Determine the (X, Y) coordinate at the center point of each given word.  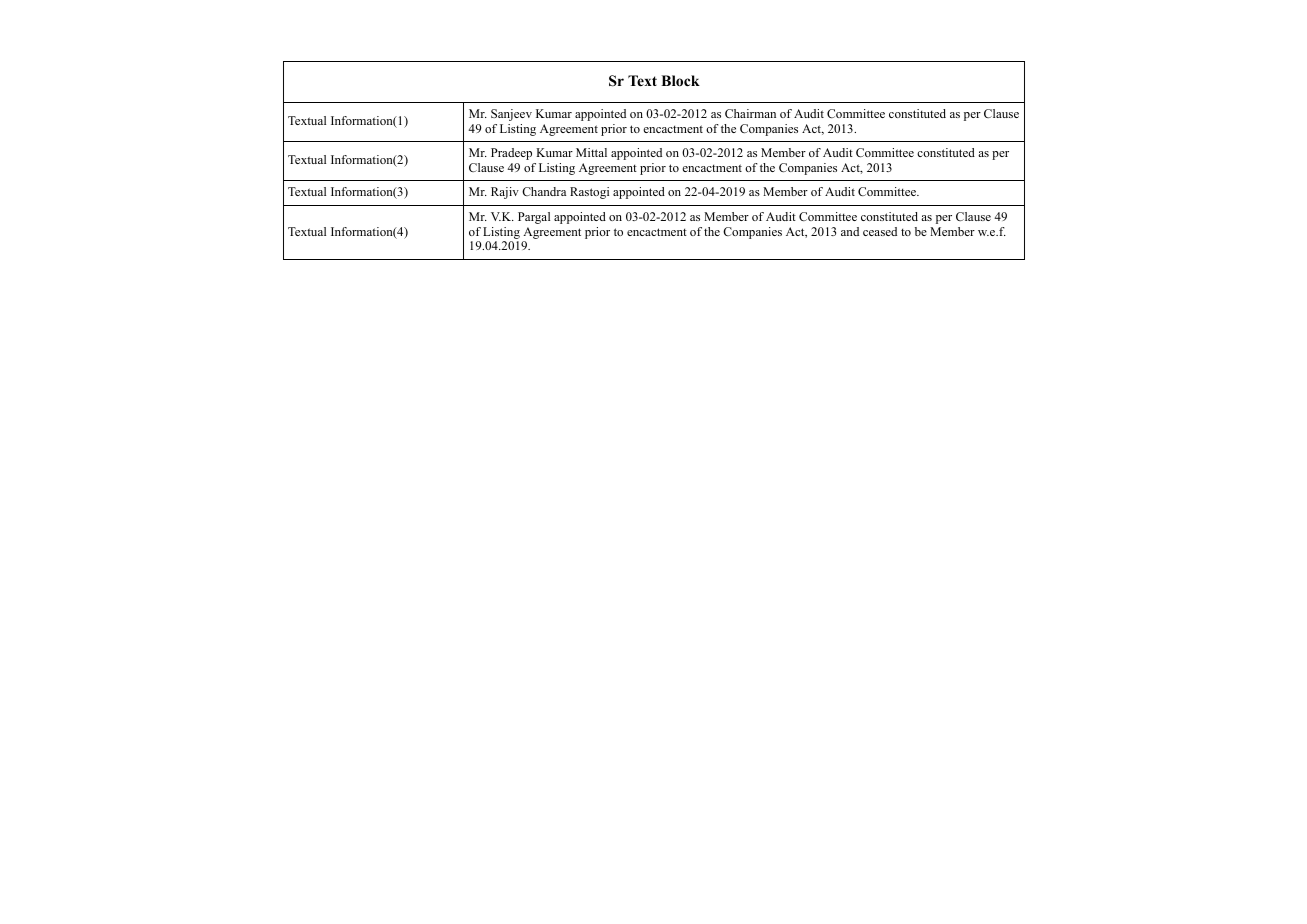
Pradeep (511, 154)
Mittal (591, 152)
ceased (880, 231)
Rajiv (505, 193)
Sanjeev (511, 115)
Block (680, 81)
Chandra (544, 191)
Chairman (750, 113)
